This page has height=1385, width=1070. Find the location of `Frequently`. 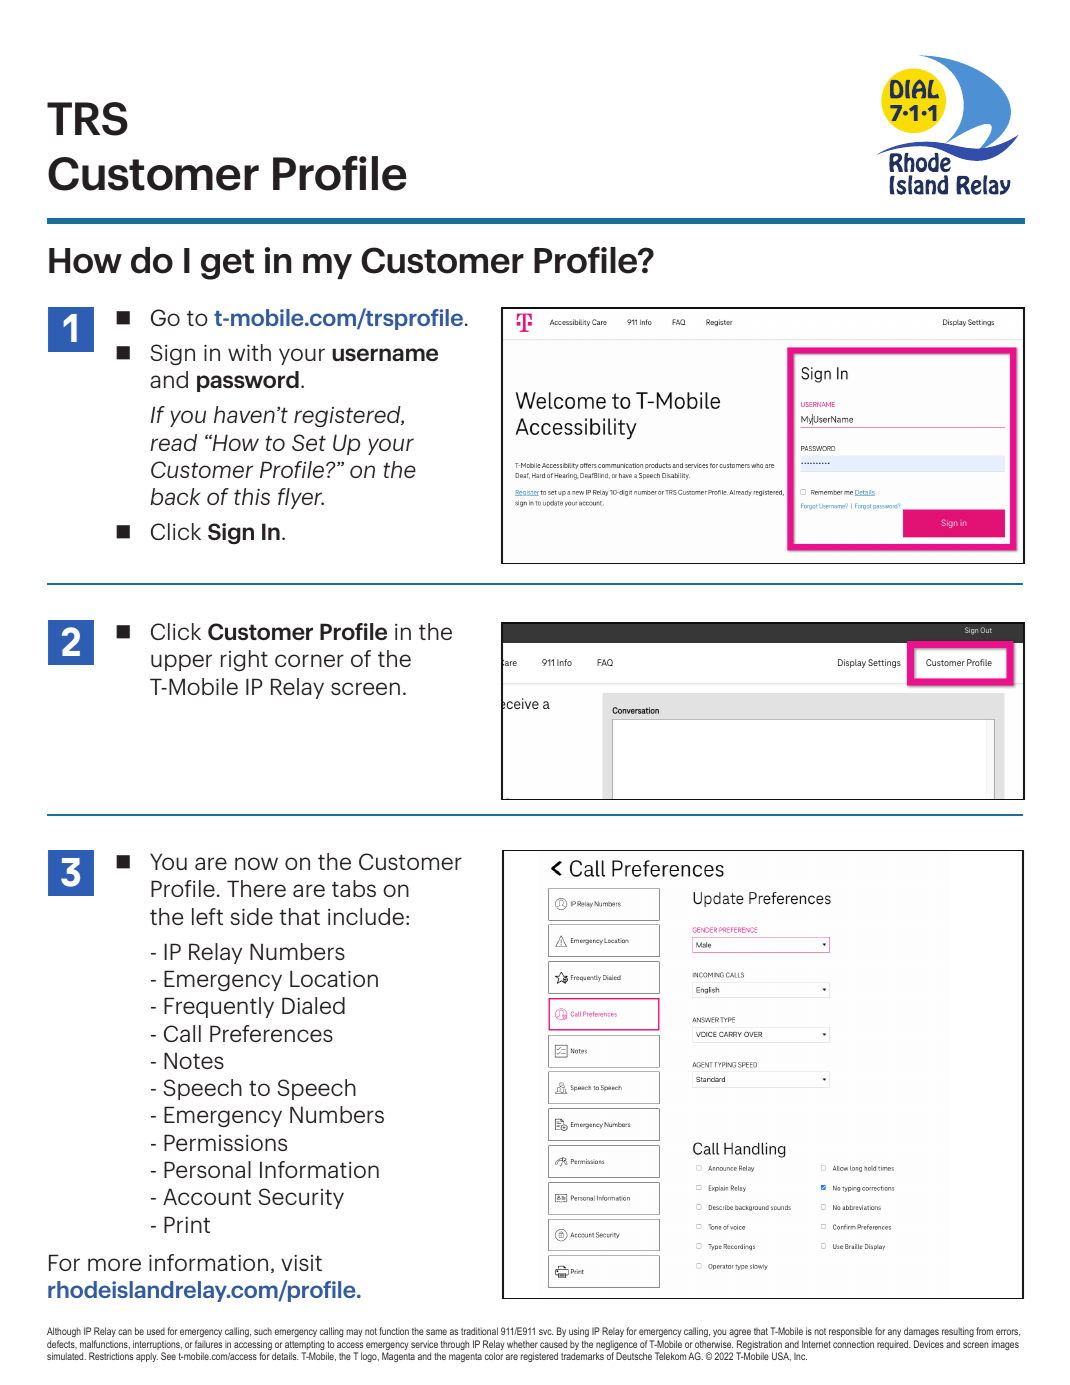

Frequently is located at coordinates (219, 1007).
